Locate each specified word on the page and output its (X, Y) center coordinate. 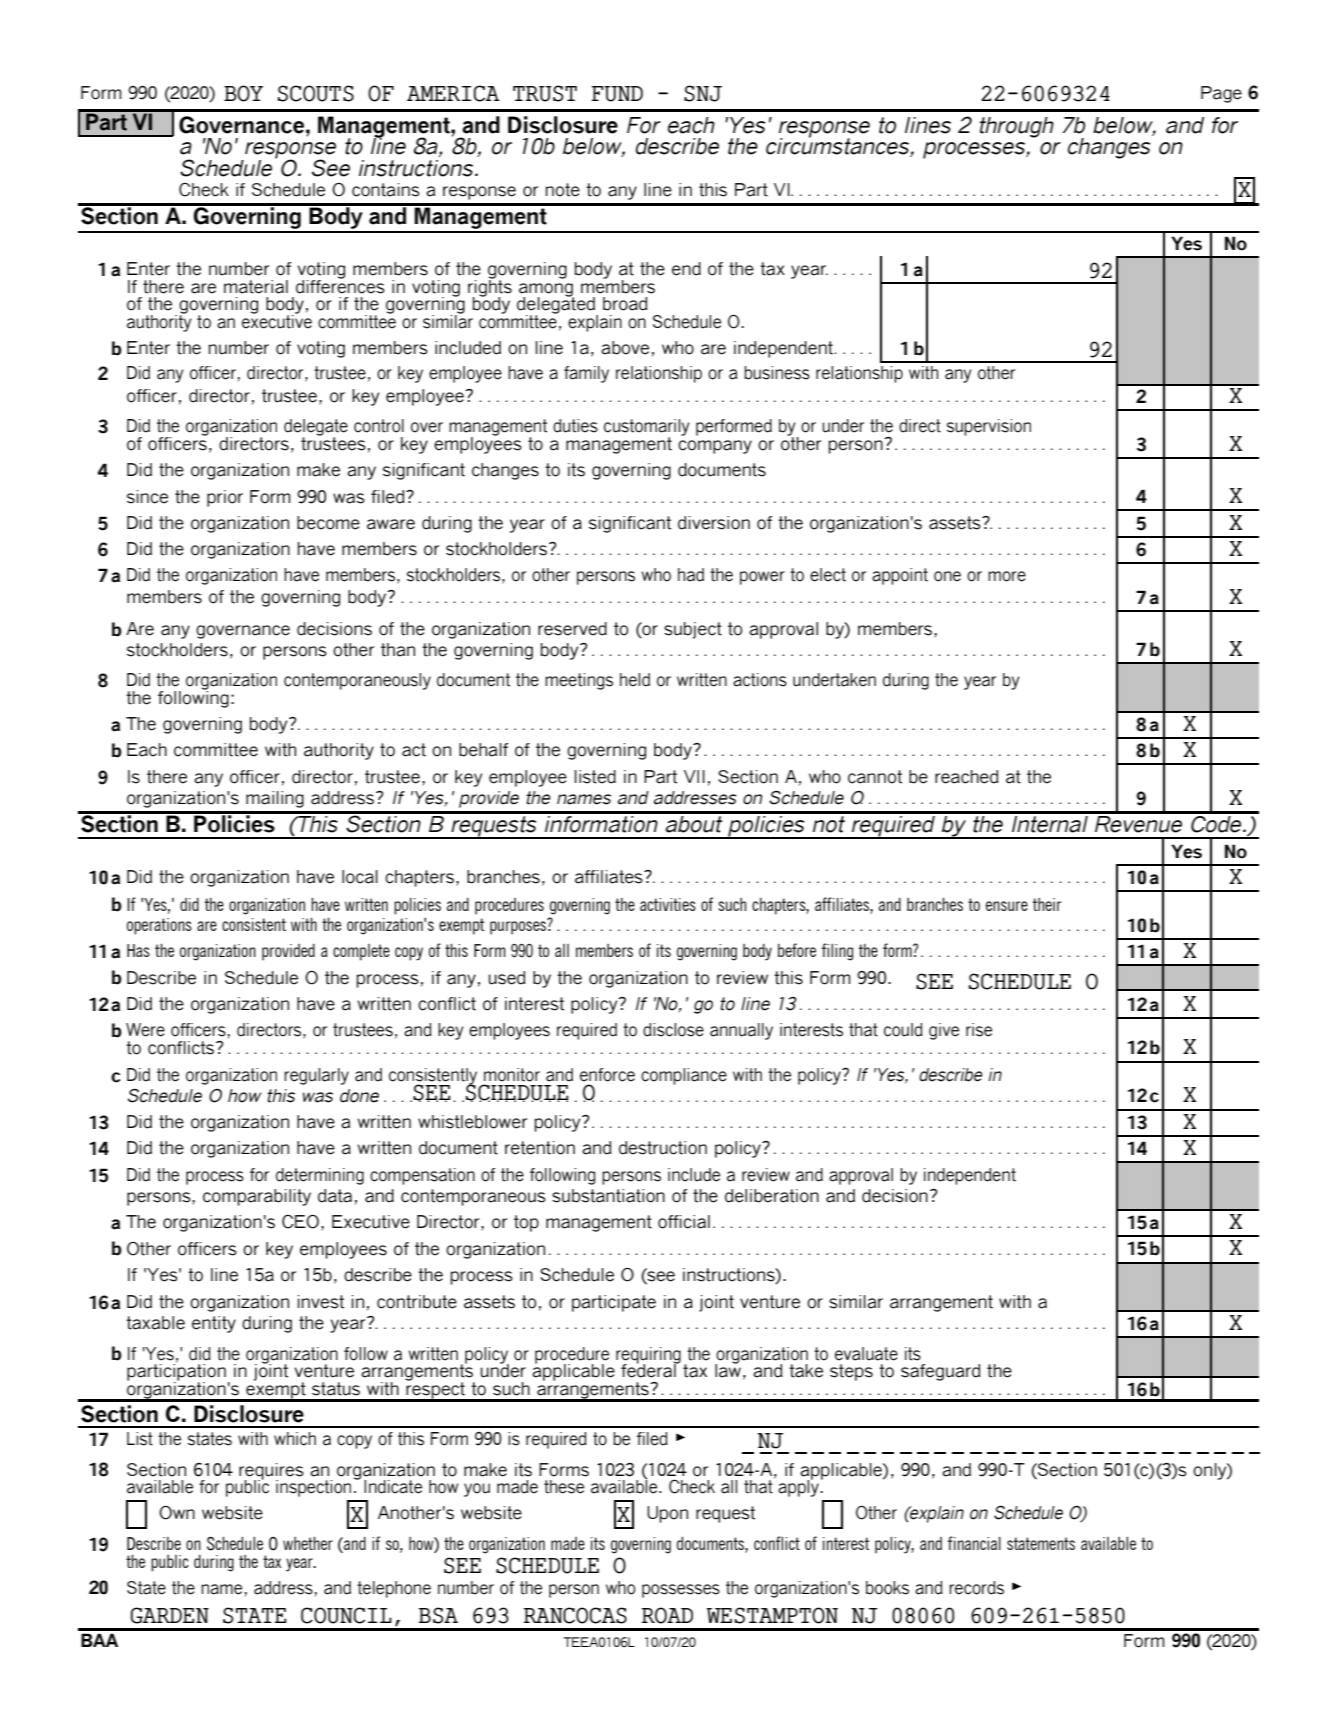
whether (308, 1543)
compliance (684, 1076)
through (1017, 127)
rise (979, 1030)
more (1007, 576)
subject (693, 630)
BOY (243, 93)
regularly (316, 1076)
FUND (617, 94)
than (398, 650)
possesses (681, 1591)
